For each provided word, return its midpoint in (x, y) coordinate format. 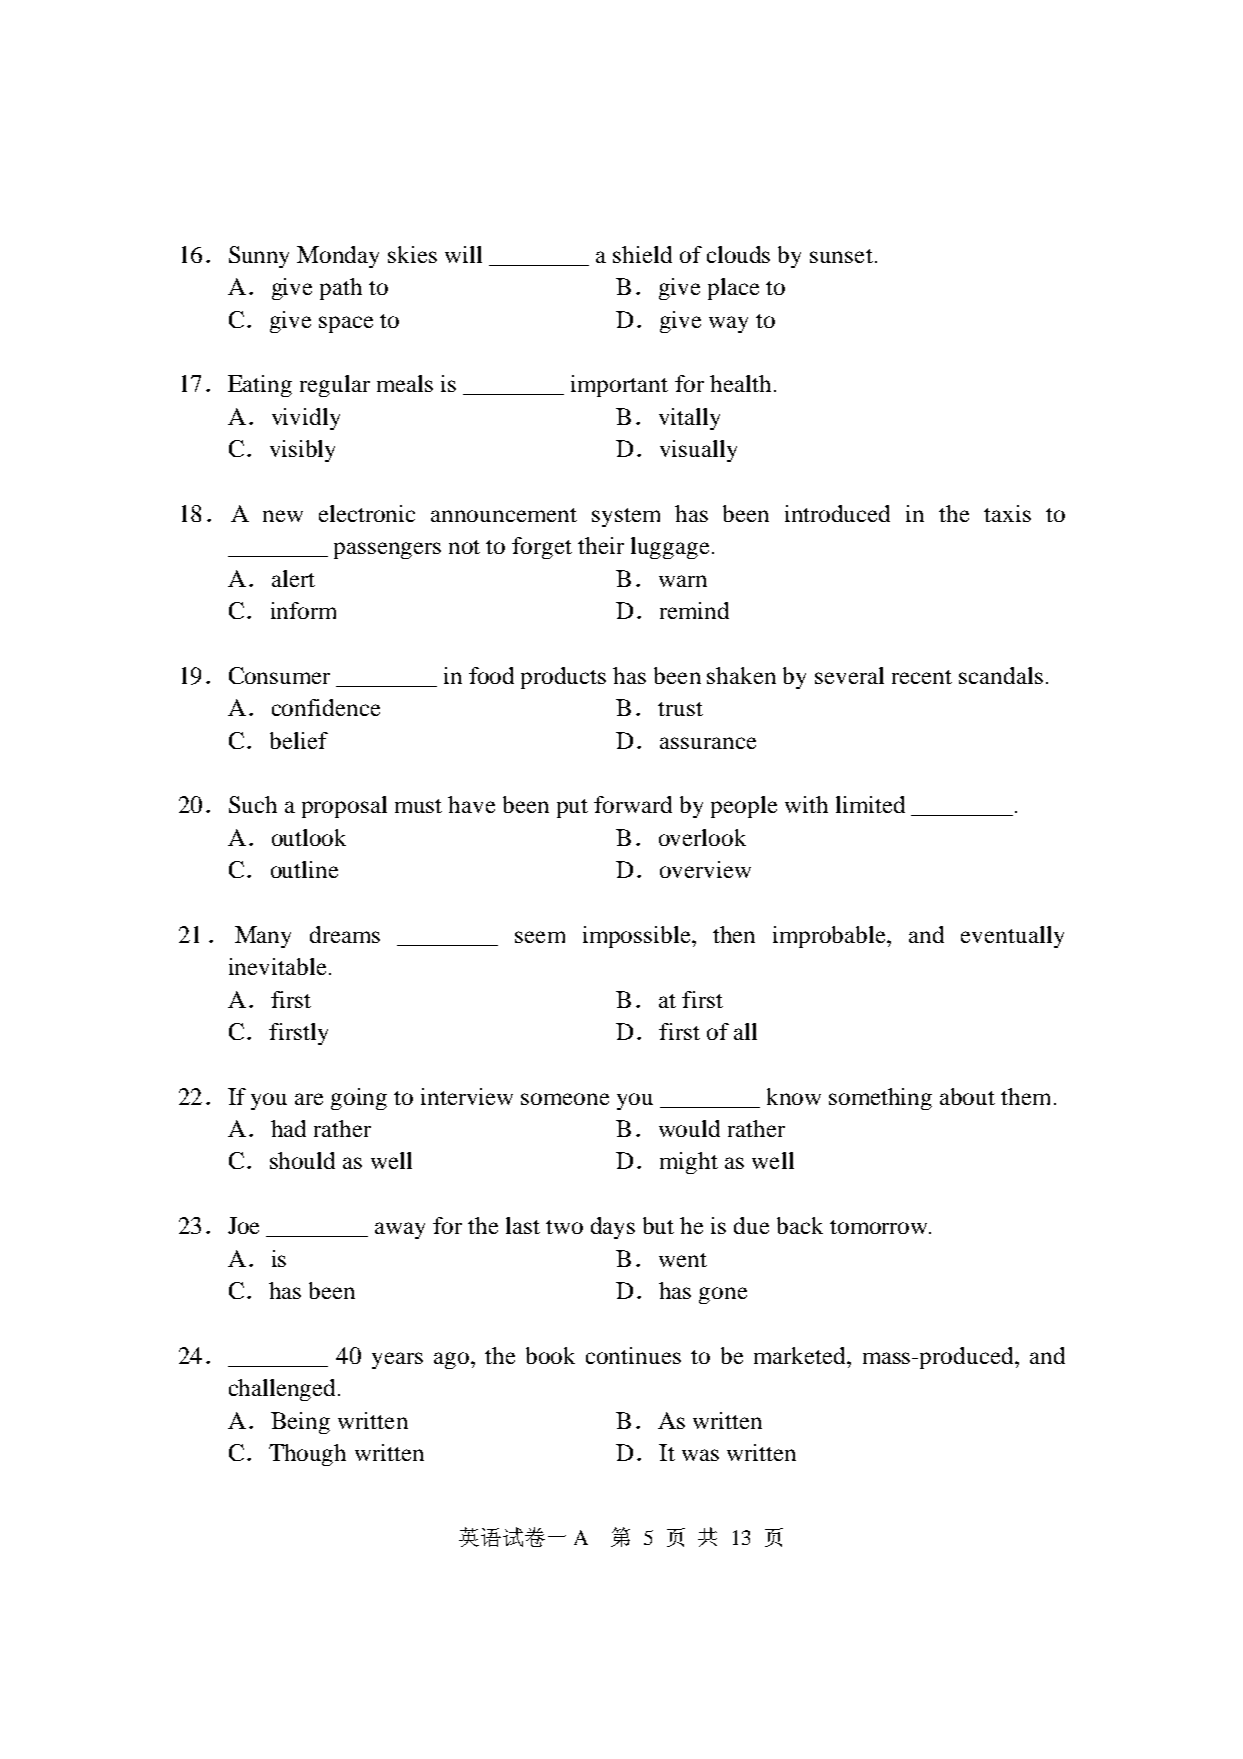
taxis (1007, 513)
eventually (1012, 937)
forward (633, 804)
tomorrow (880, 1227)
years (397, 1360)
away (400, 1230)
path (341, 289)
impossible (638, 937)
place (733, 289)
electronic (367, 513)
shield (642, 254)
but (658, 1225)
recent (922, 677)
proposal (344, 807)
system (626, 517)
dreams (345, 934)
